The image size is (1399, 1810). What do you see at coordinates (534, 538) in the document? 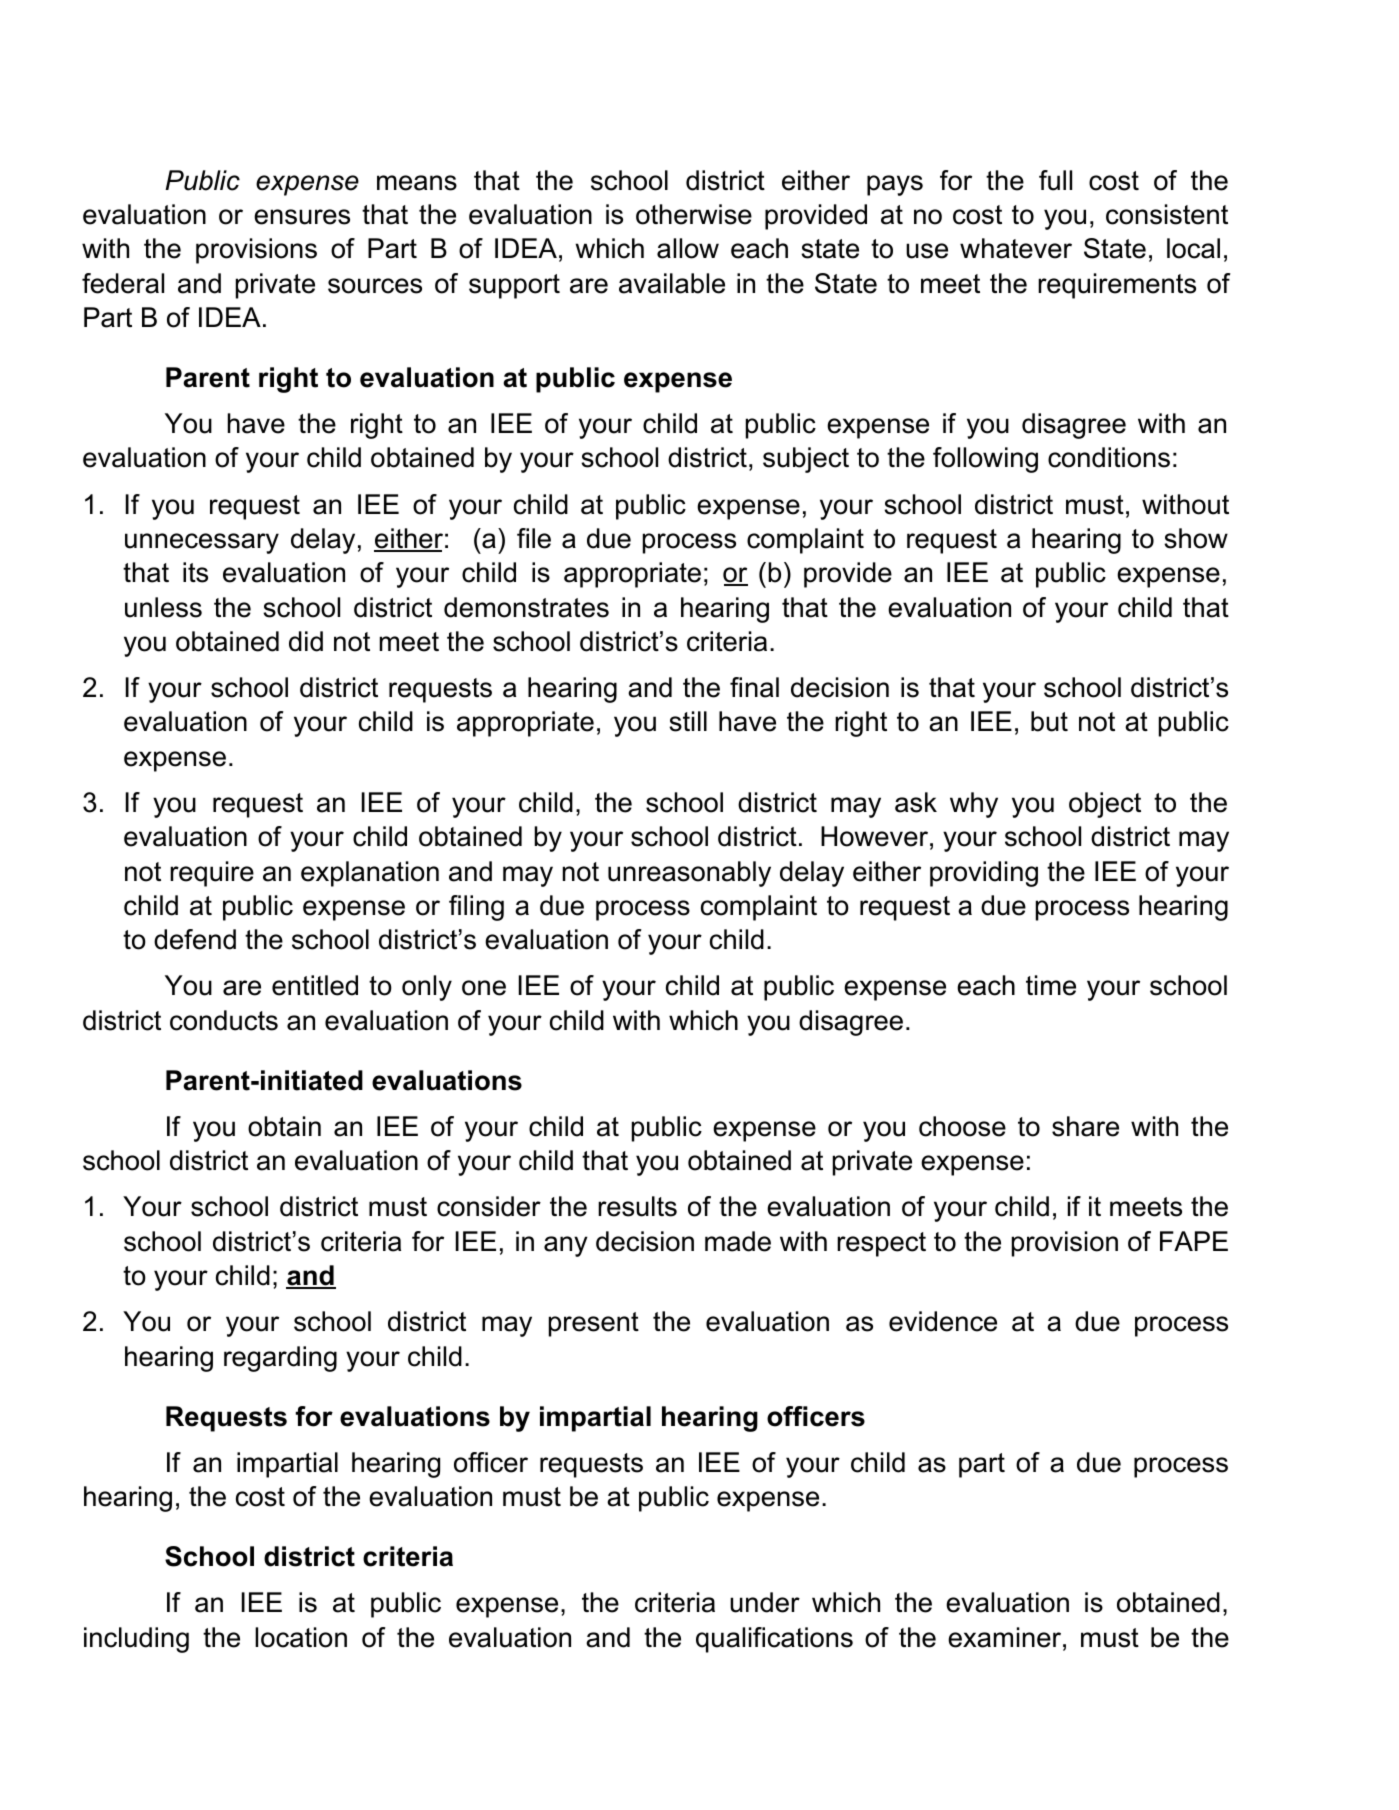
I see `file` at bounding box center [534, 538].
